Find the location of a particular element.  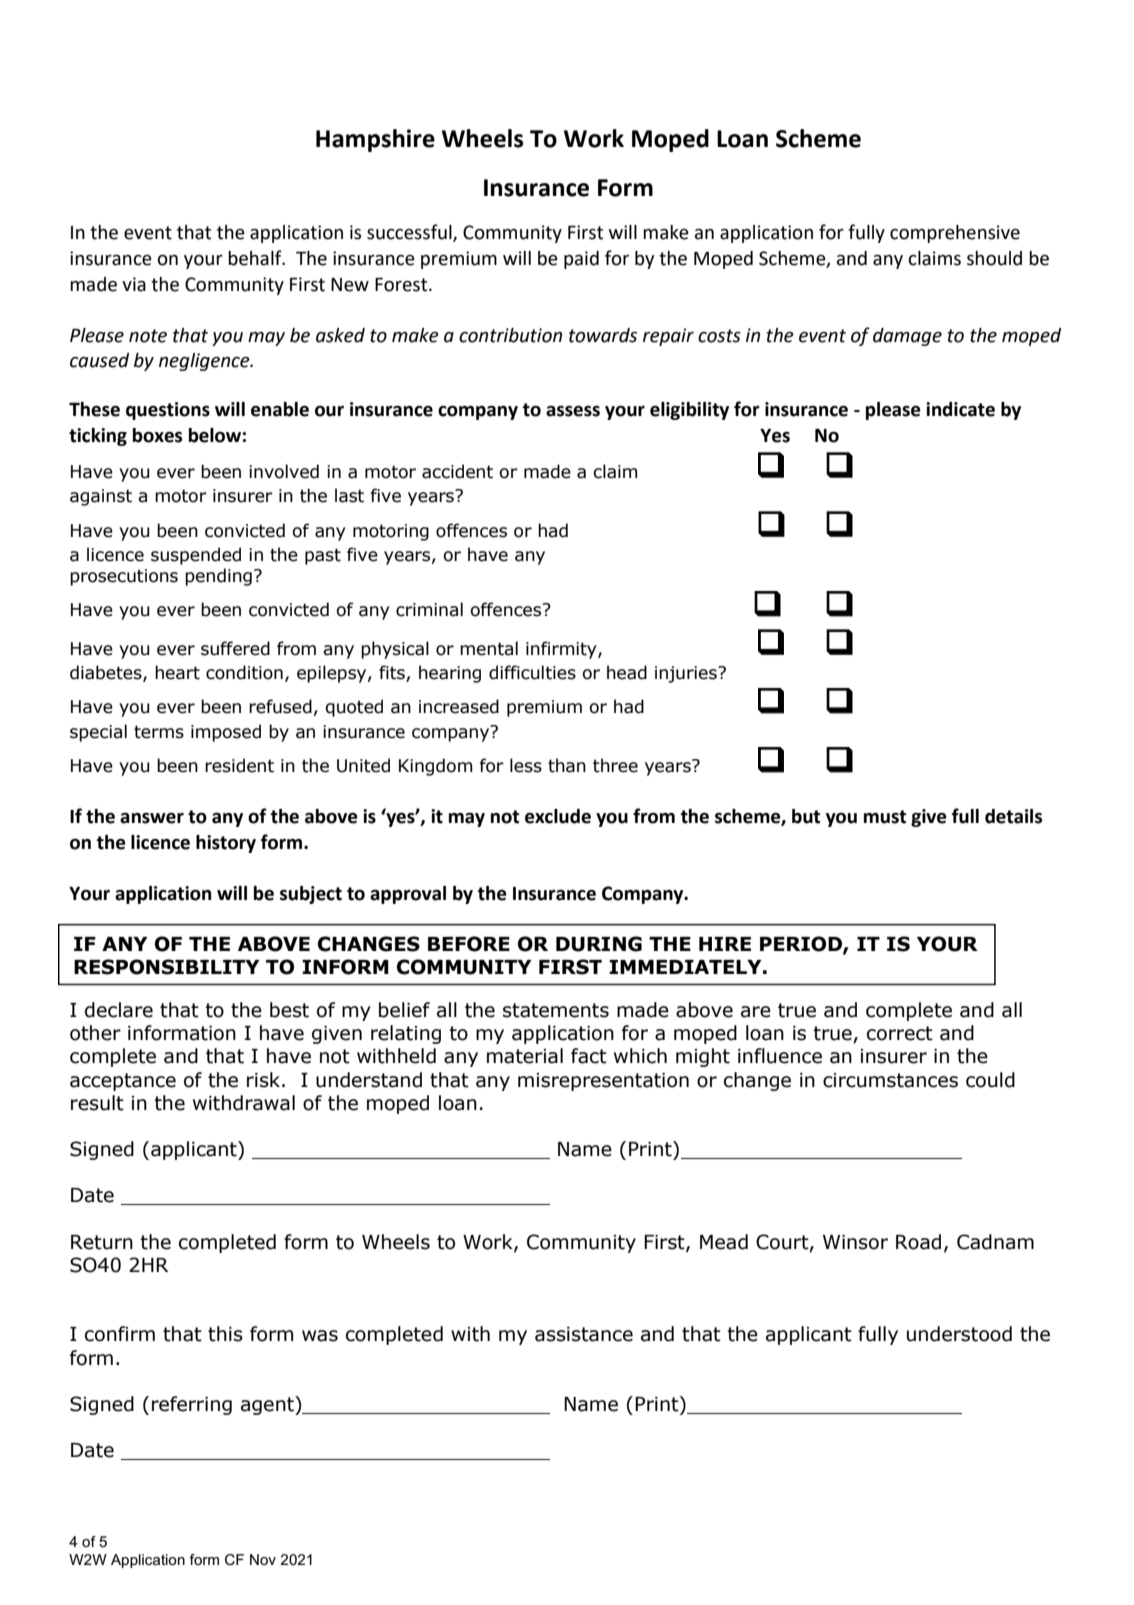

assistance is located at coordinates (584, 1334).
